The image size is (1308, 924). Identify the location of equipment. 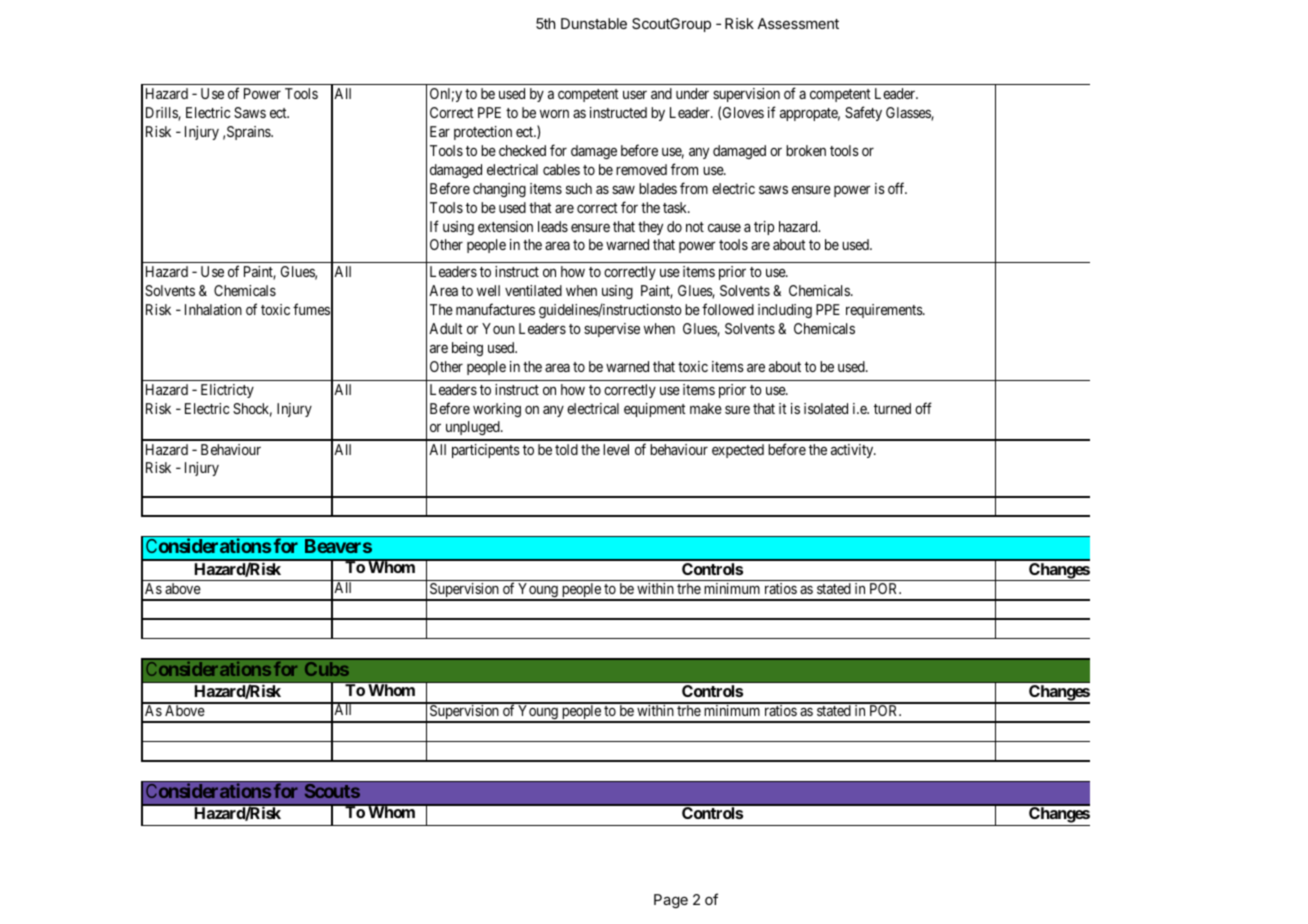
(655, 410).
